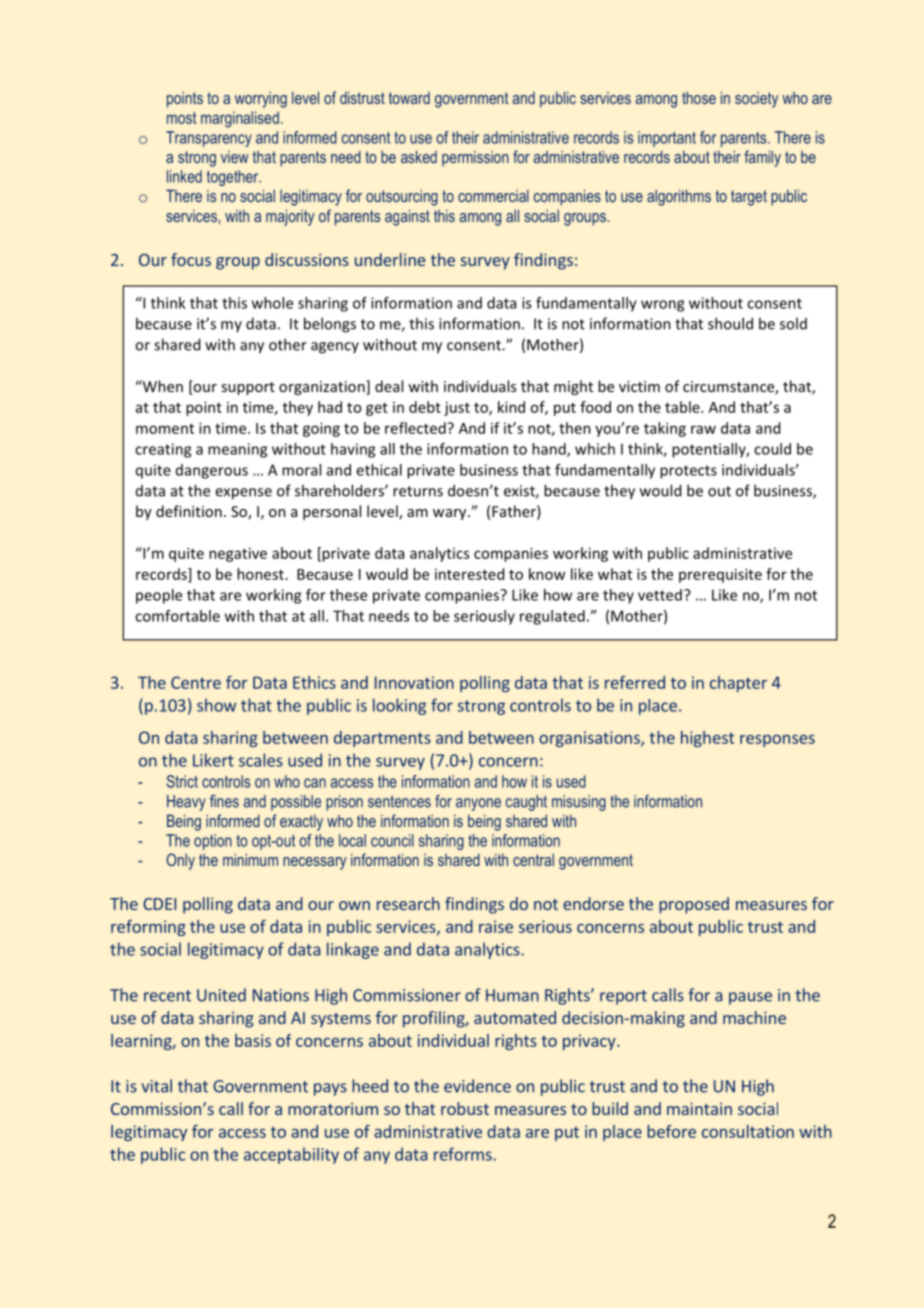  Describe the element at coordinates (703, 429) in the screenshot. I see `raw` at that location.
